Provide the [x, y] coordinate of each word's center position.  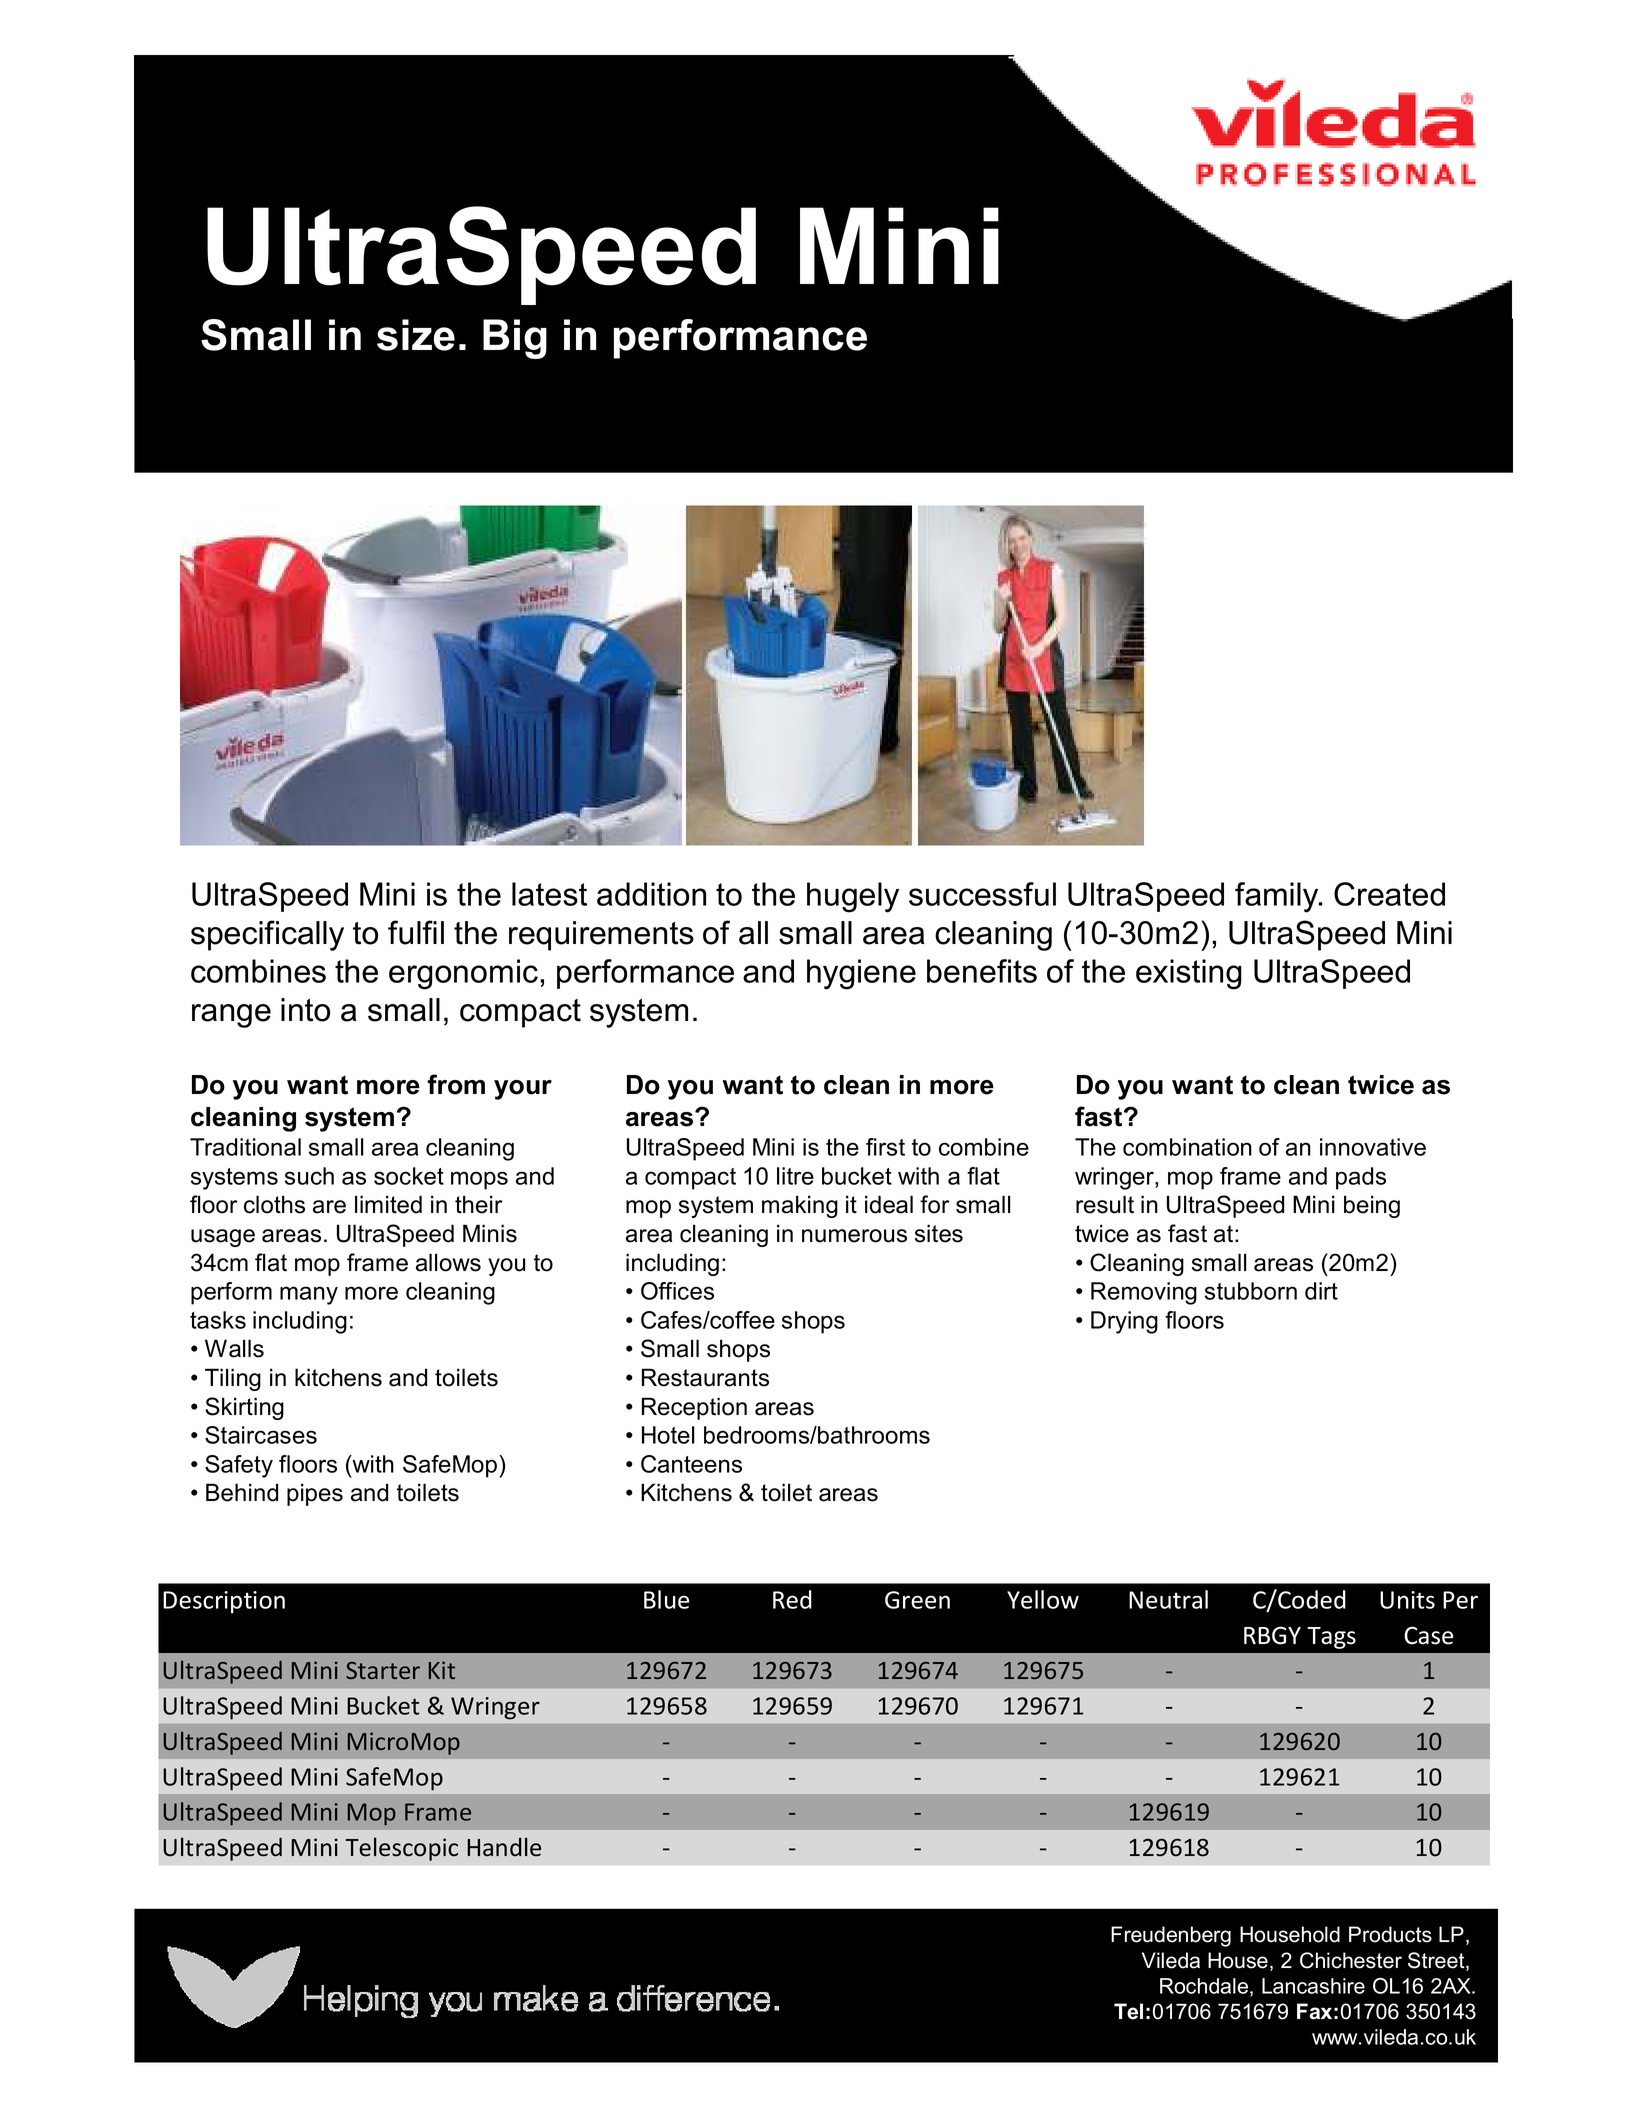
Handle [504, 1847]
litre [795, 1176]
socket [409, 1176]
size [416, 335]
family [1278, 897]
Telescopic [401, 1849]
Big [515, 339]
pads [1361, 1178]
